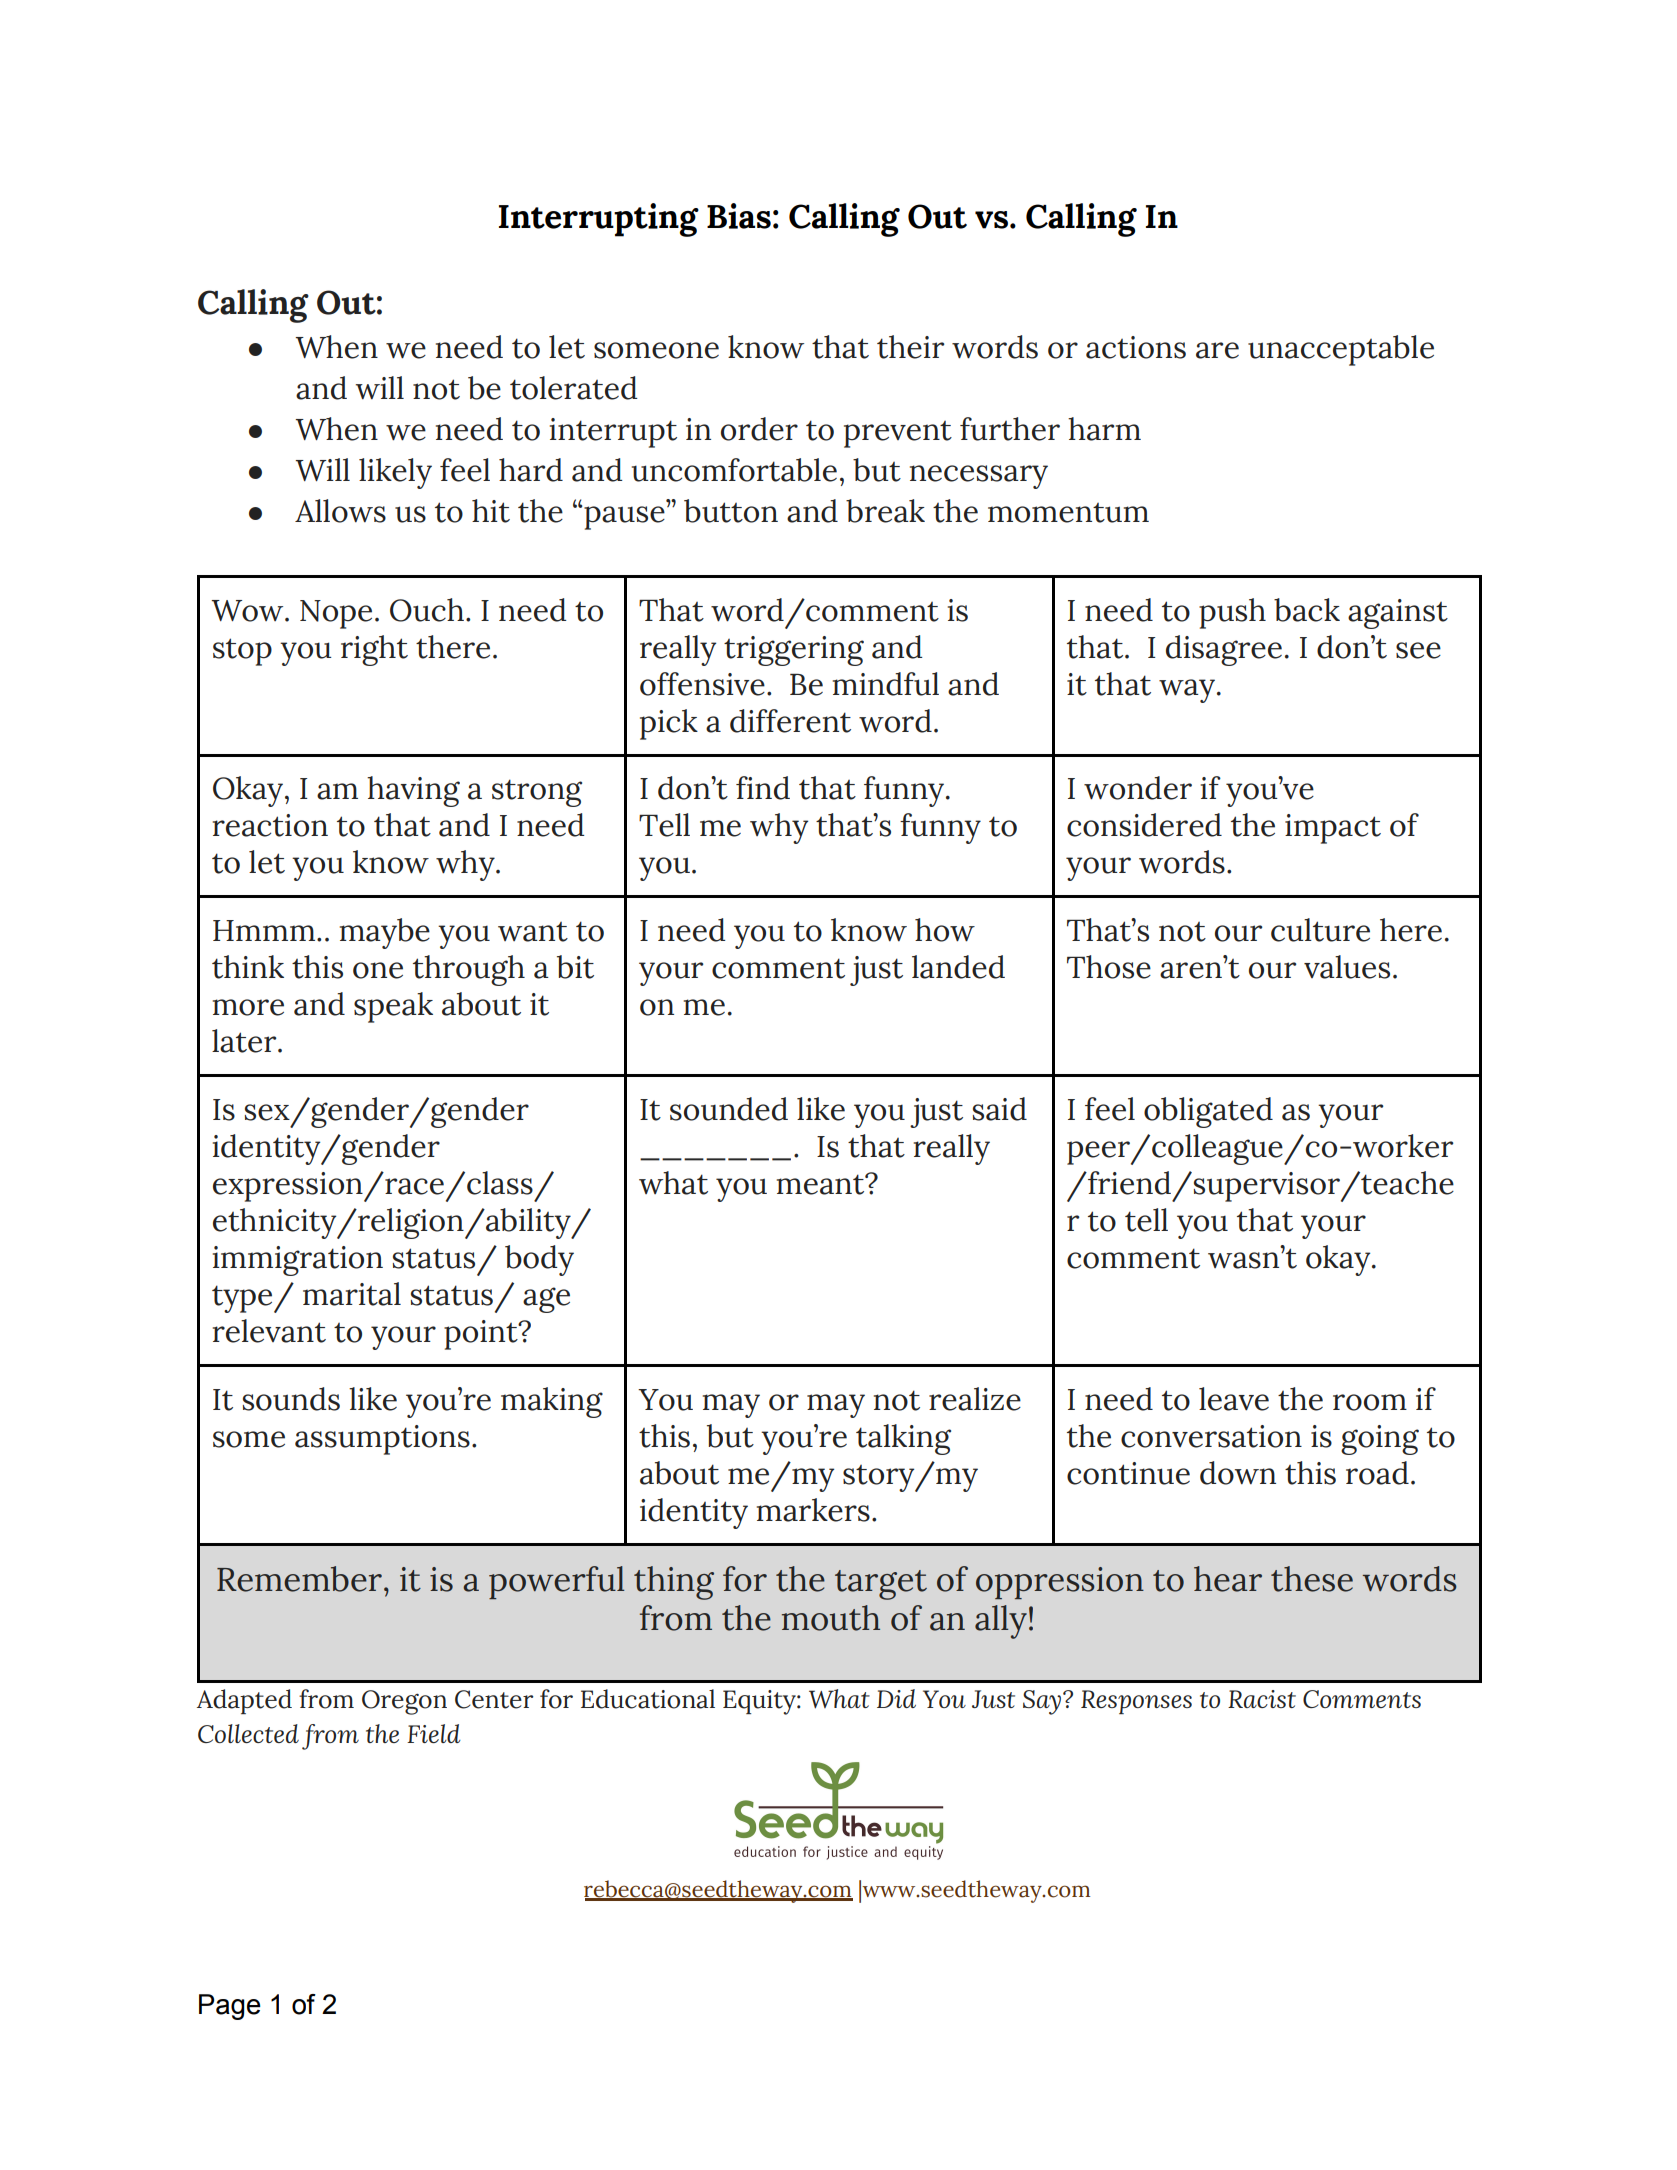  Describe the element at coordinates (413, 791) in the image. I see `having` at that location.
